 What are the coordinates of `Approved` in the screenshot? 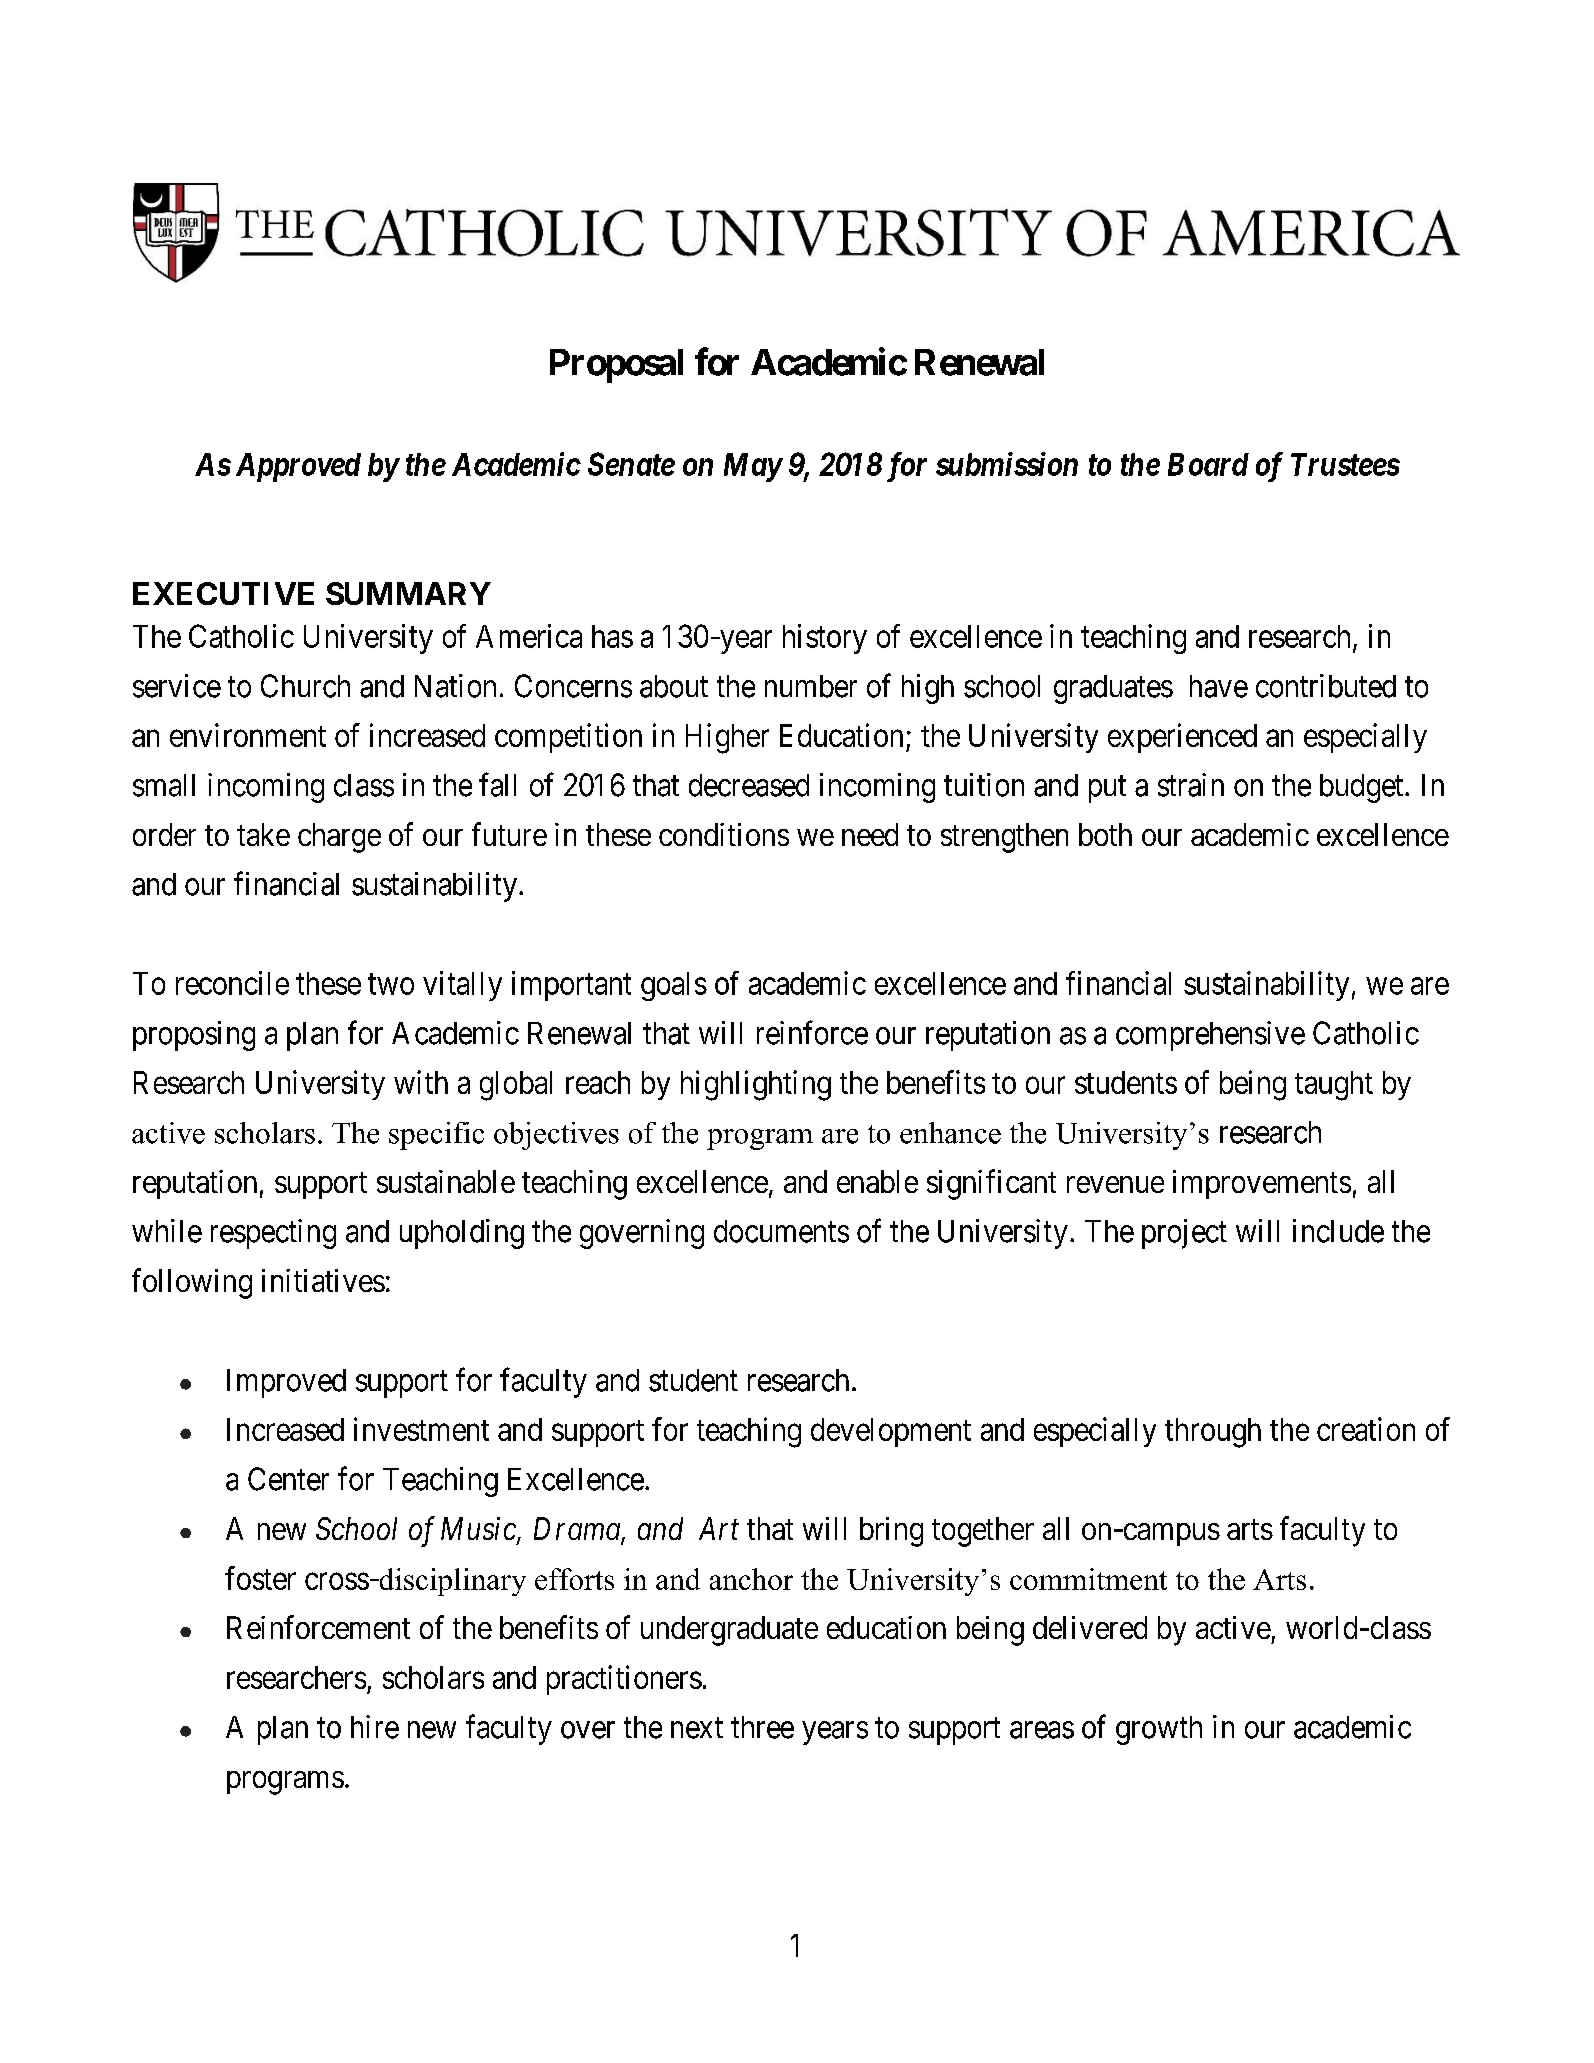 It's located at (298, 467).
